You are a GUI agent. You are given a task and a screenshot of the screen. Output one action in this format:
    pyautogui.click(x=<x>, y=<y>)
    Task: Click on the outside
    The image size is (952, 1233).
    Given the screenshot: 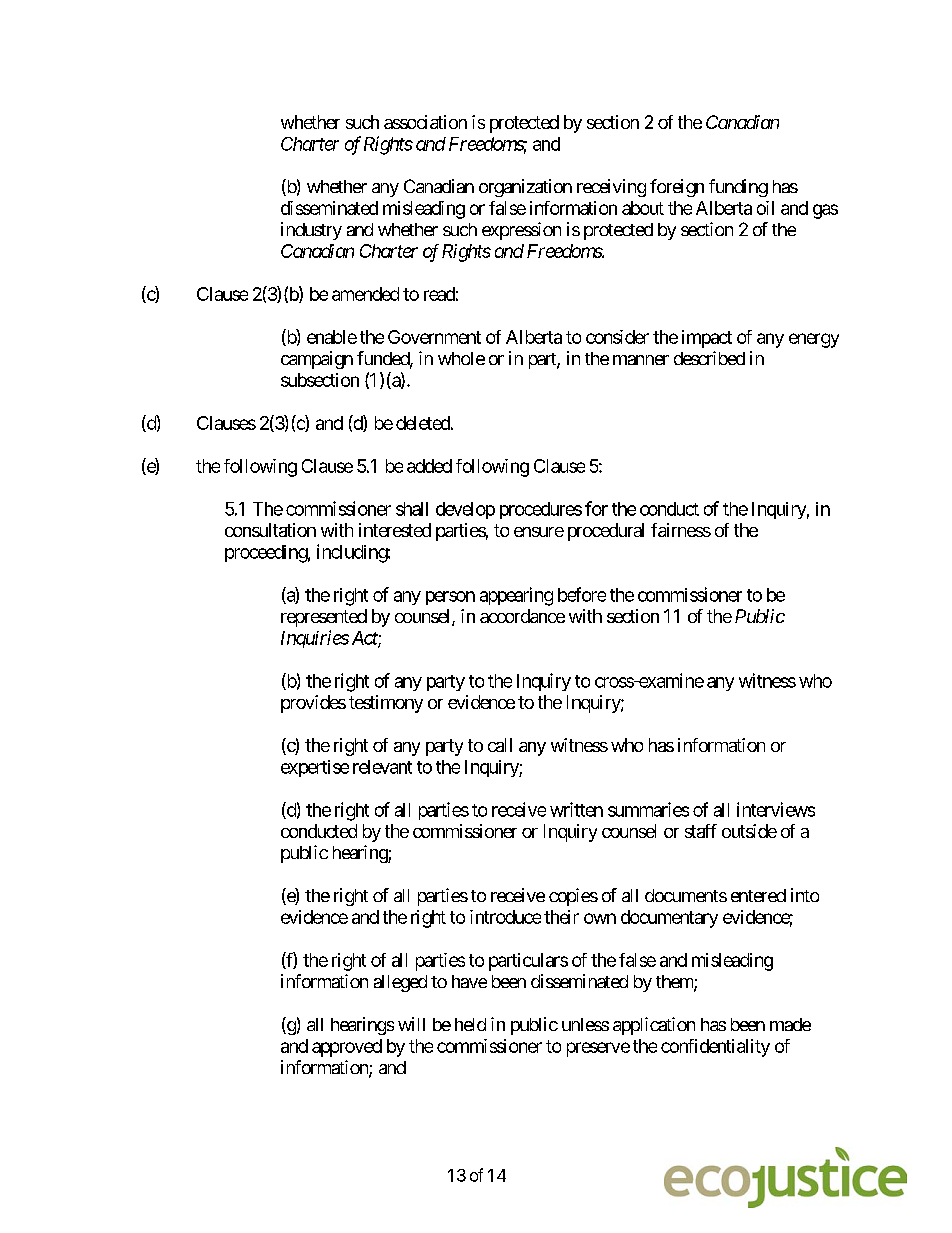 What is the action you would take?
    pyautogui.click(x=749, y=831)
